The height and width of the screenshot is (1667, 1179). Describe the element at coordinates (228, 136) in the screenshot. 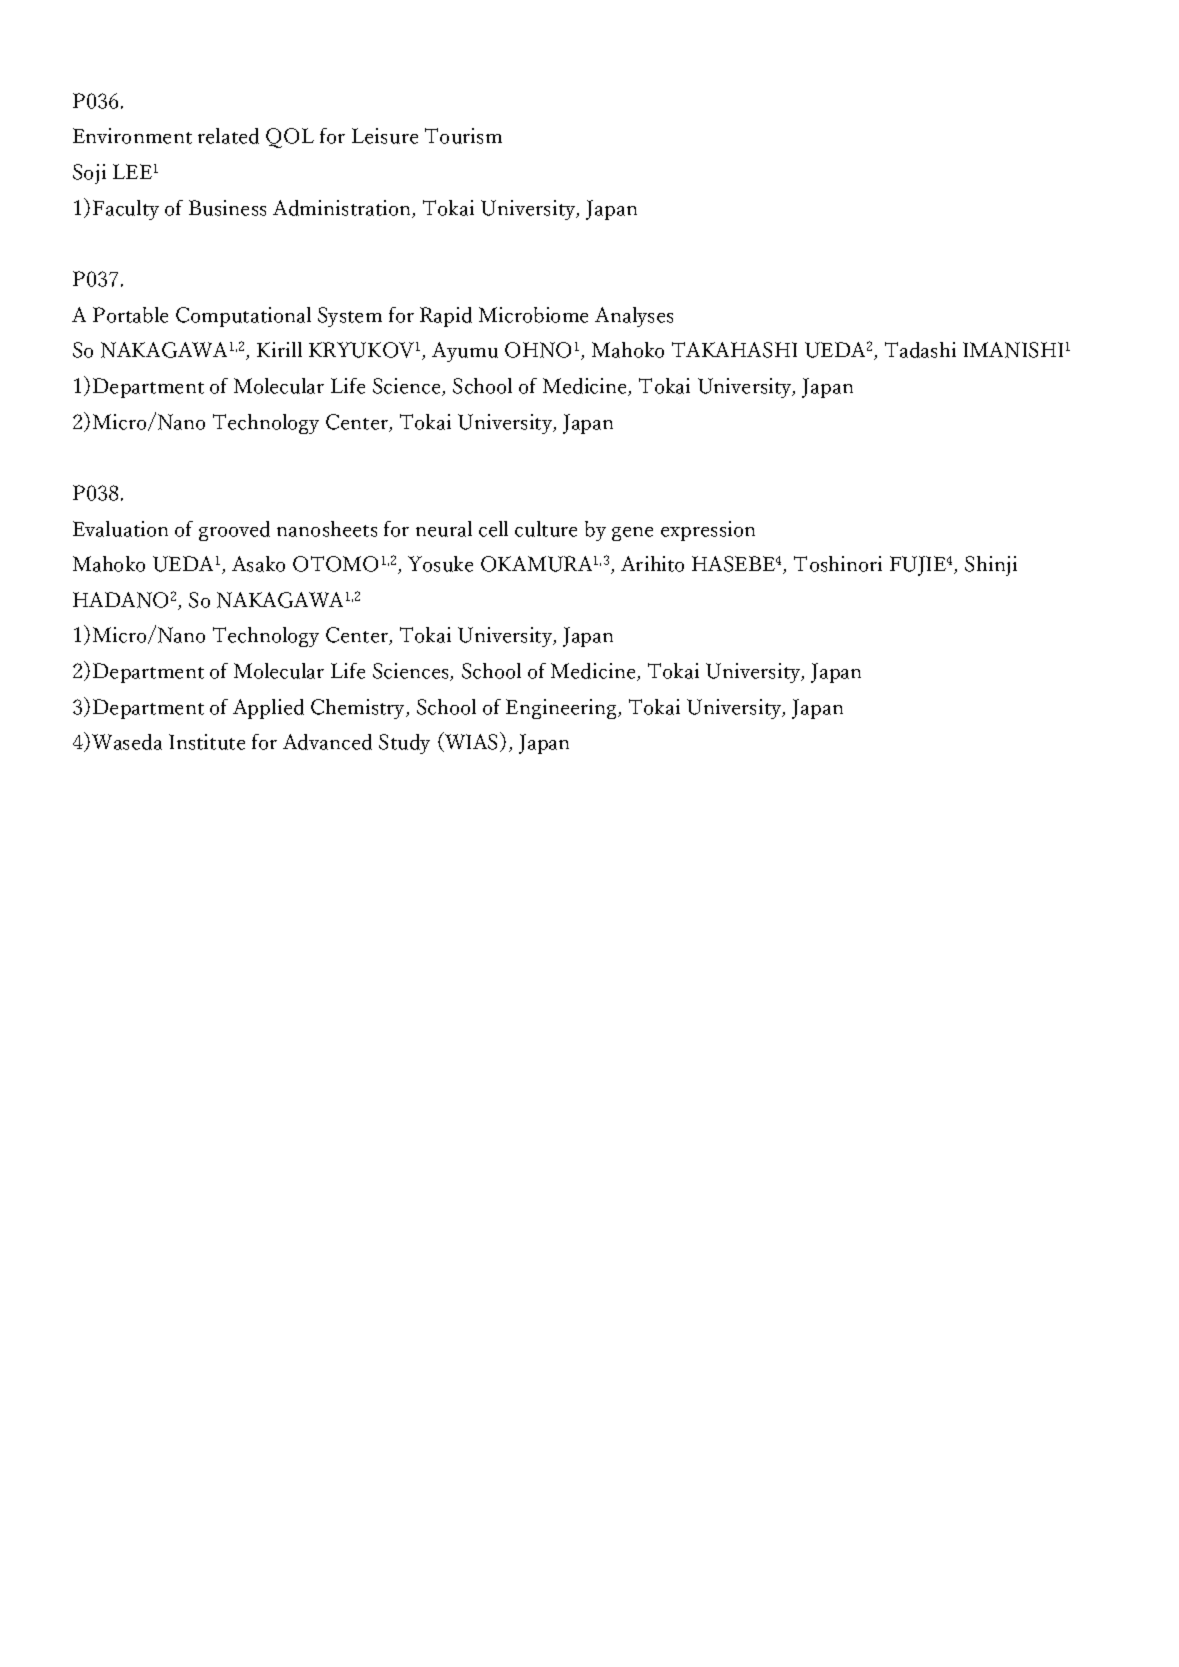

I see `related` at that location.
